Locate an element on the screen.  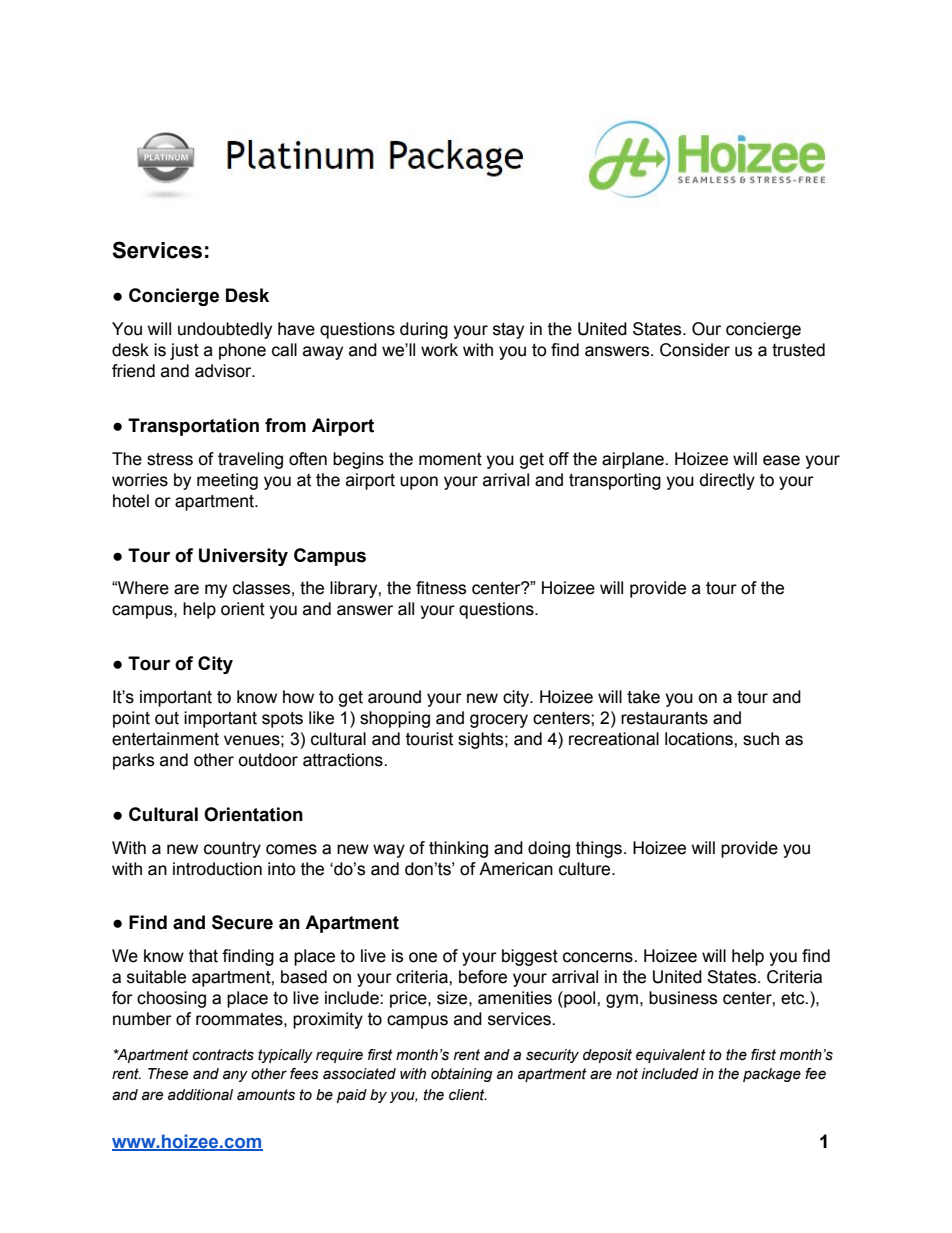
any is located at coordinates (235, 1076).
